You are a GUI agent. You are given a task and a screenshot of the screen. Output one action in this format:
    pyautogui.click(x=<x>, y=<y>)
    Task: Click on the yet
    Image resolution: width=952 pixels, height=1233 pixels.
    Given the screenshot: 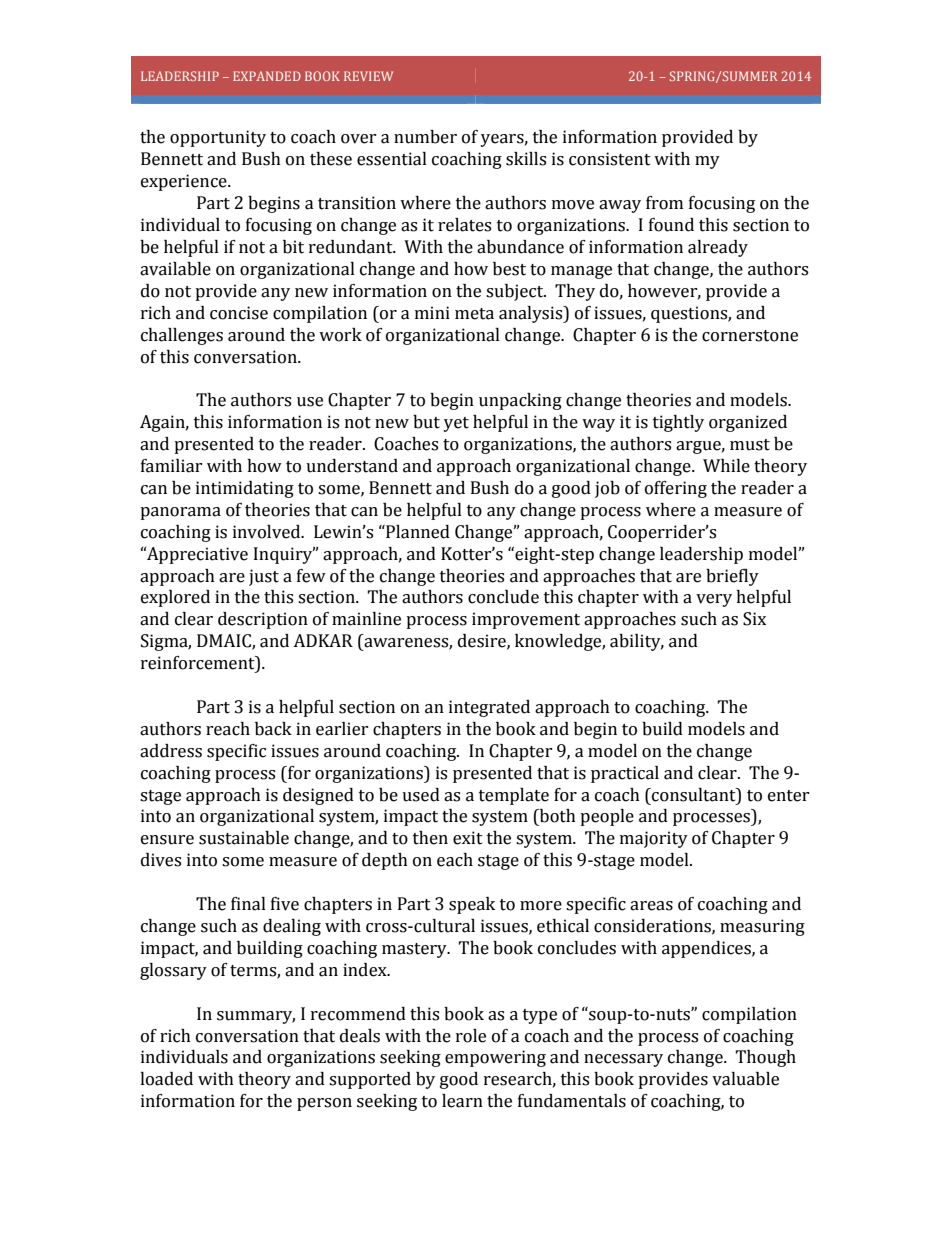 What is the action you would take?
    pyautogui.click(x=456, y=424)
